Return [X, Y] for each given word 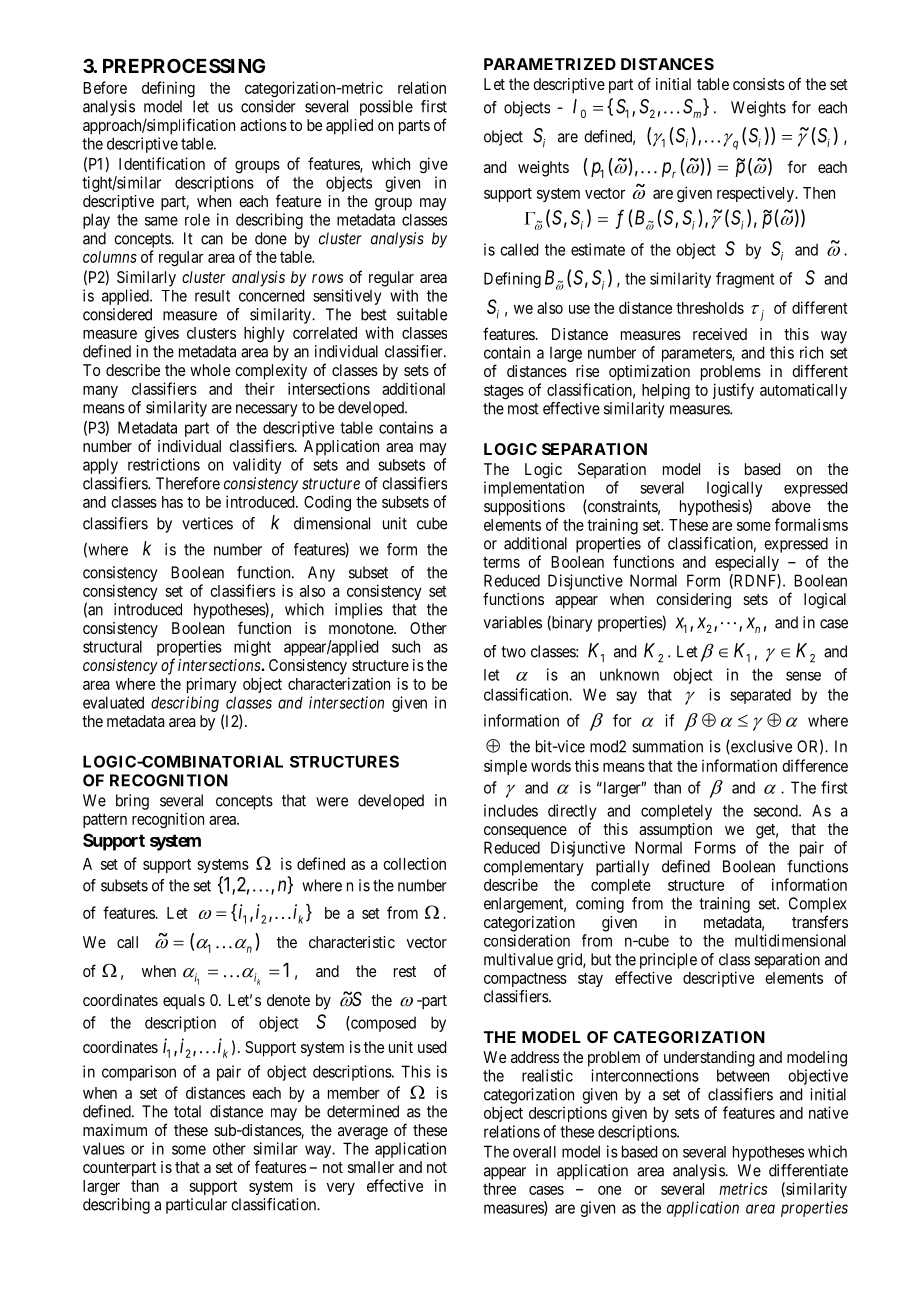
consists [759, 84]
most [523, 409]
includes [511, 810]
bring [132, 802]
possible [386, 108]
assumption [675, 831]
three [499, 1189]
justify [733, 391]
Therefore [188, 483]
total [187, 1111]
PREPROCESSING [184, 65]
